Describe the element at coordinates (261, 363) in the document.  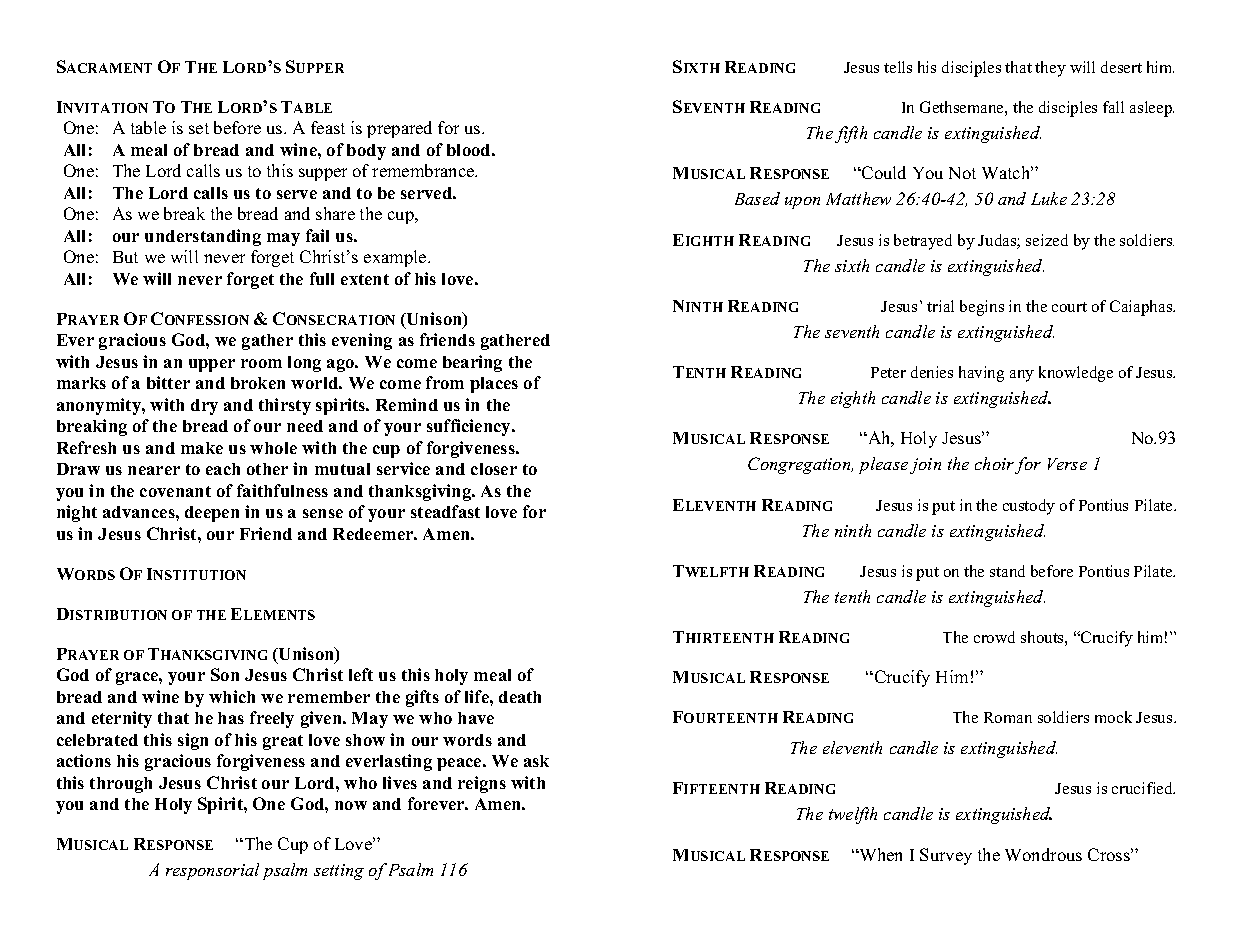
I see `room` at that location.
